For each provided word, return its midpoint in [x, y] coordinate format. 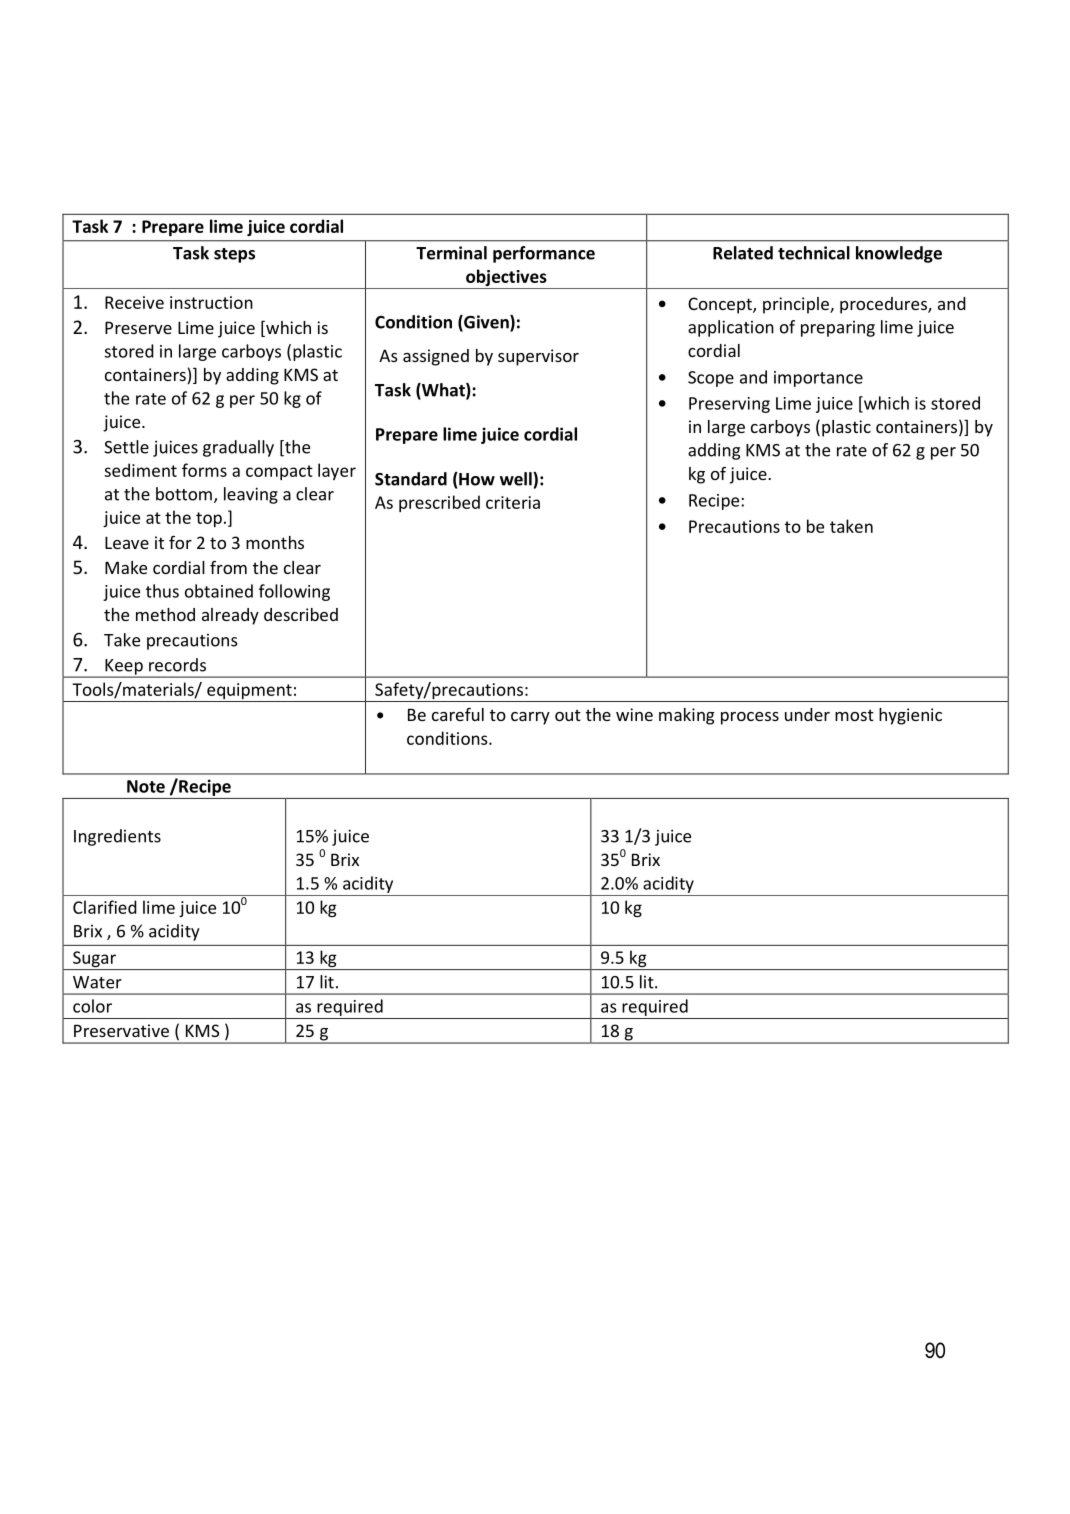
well [517, 479]
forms [204, 470]
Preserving [729, 405]
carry [530, 718]
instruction [211, 302]
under [807, 714]
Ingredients [117, 837]
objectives [506, 279]
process [750, 718]
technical [814, 253]
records [177, 665]
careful [458, 714]
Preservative [121, 1030]
